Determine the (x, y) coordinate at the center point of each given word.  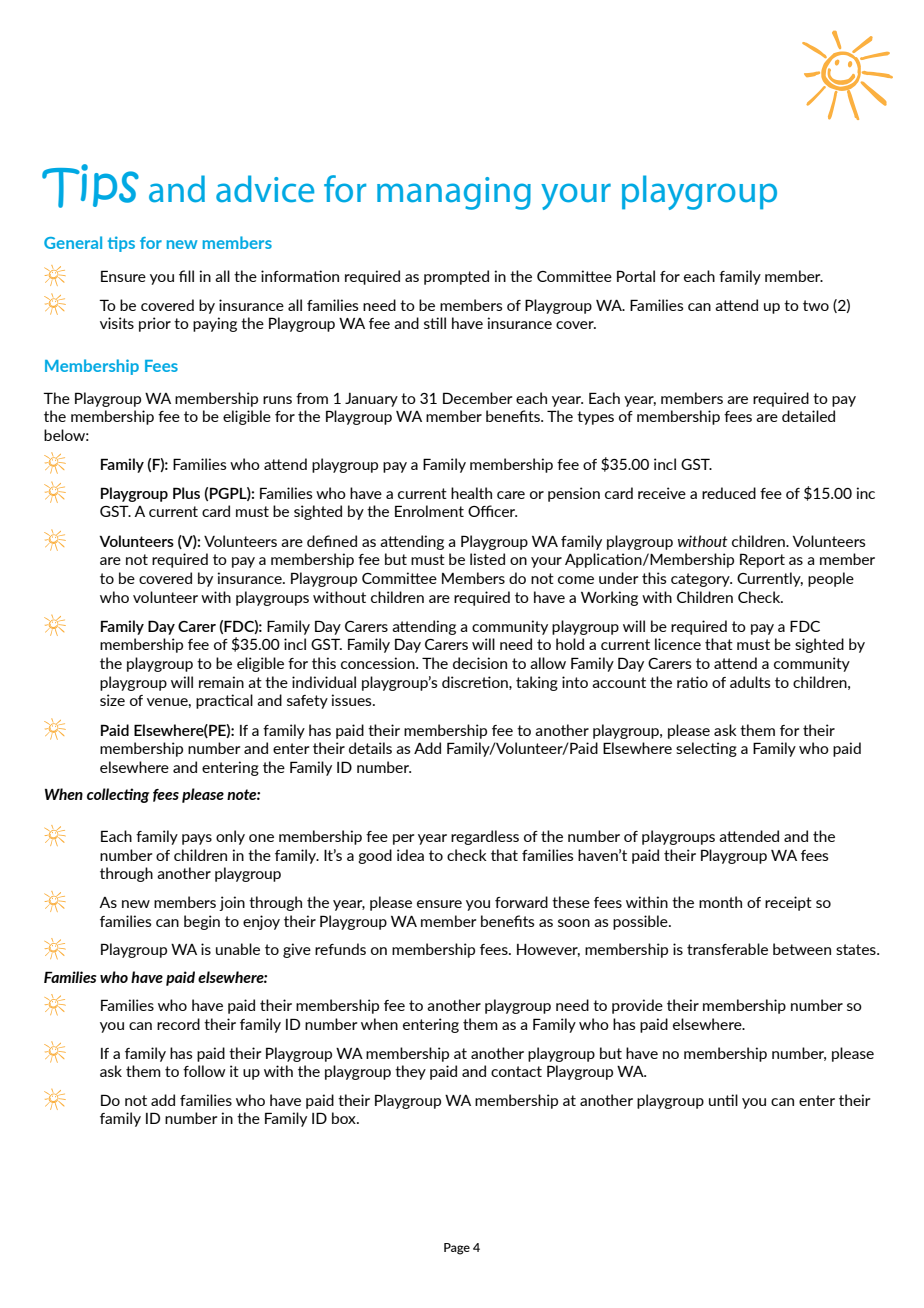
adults (750, 682)
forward (521, 902)
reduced (729, 493)
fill (186, 276)
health (471, 493)
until (723, 1100)
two (816, 305)
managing (454, 193)
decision (480, 663)
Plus (186, 493)
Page (457, 1249)
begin (202, 922)
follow (204, 1071)
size (112, 700)
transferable (727, 949)
